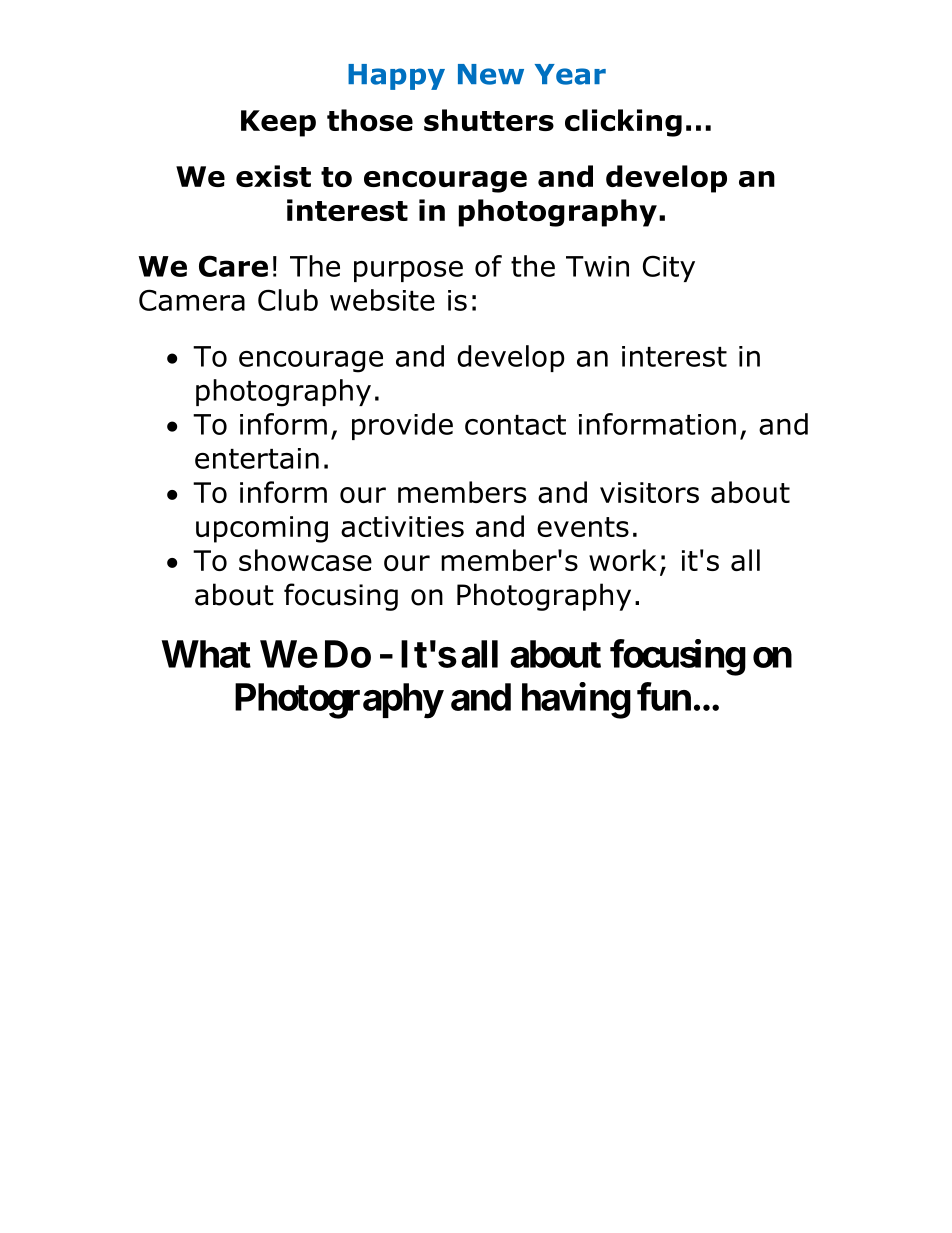 The height and width of the image is (1233, 952). Describe the element at coordinates (649, 492) in the image. I see `visitors` at that location.
